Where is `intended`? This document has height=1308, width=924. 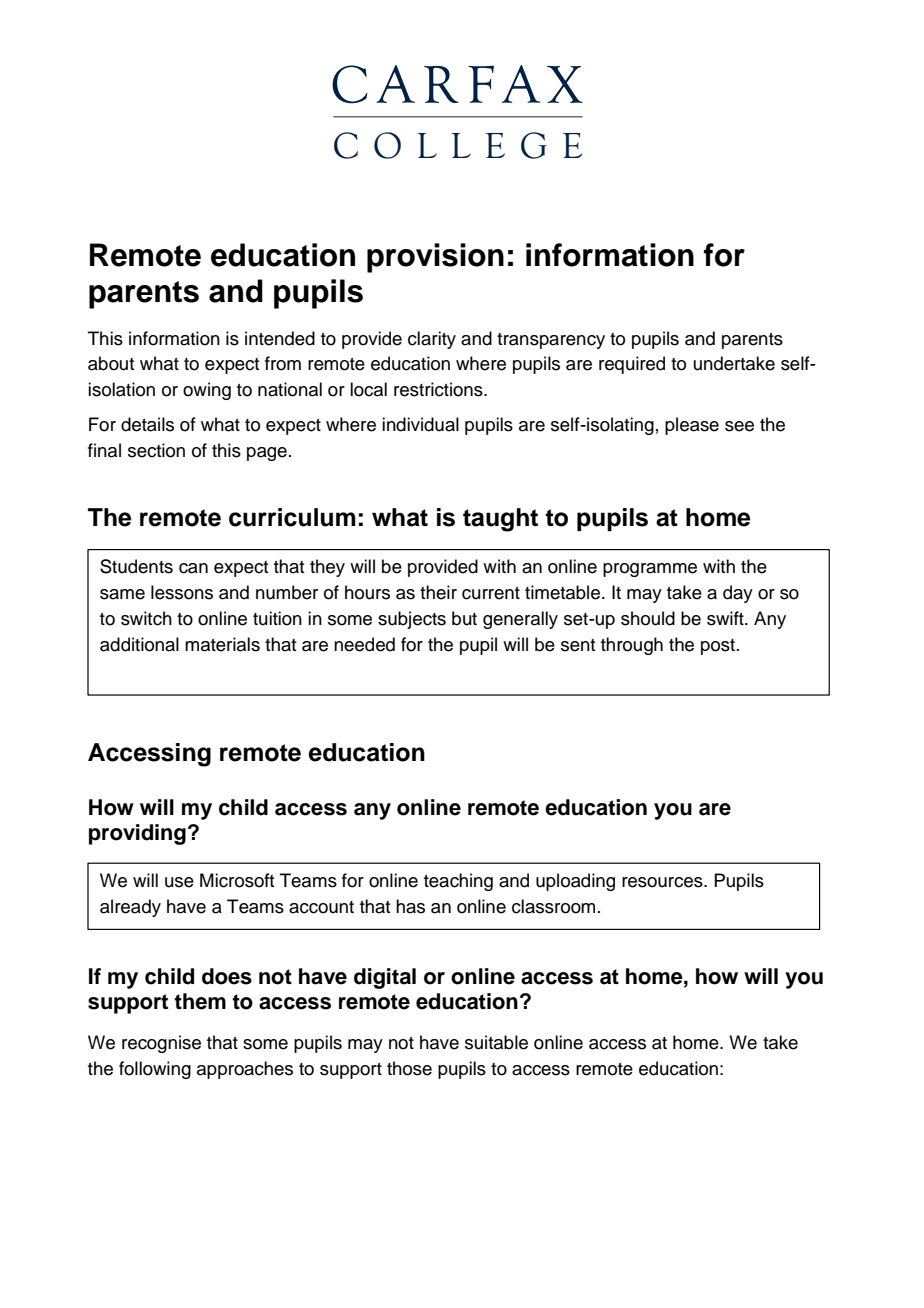 intended is located at coordinates (280, 338).
